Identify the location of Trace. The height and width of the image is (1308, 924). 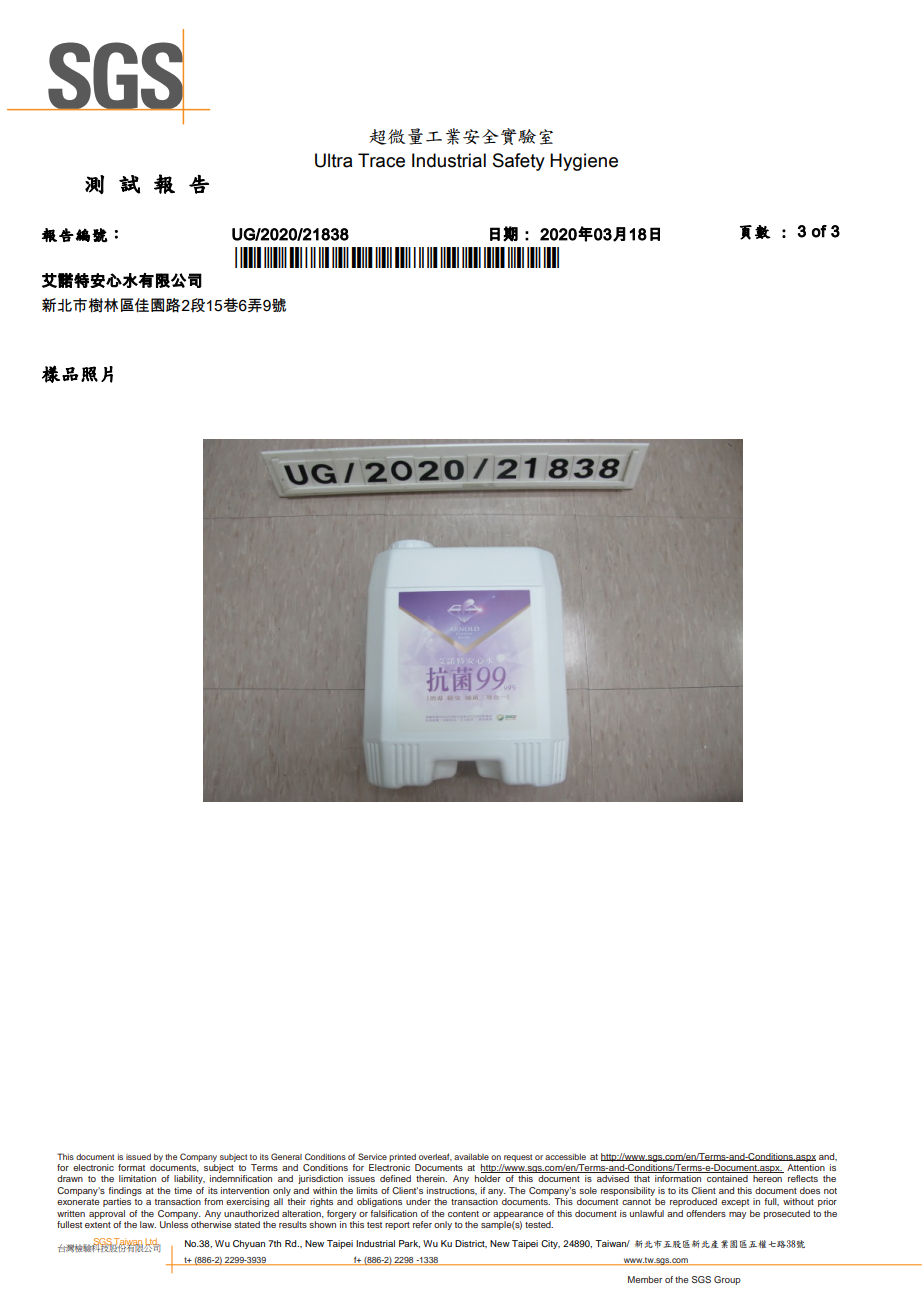
(381, 160).
